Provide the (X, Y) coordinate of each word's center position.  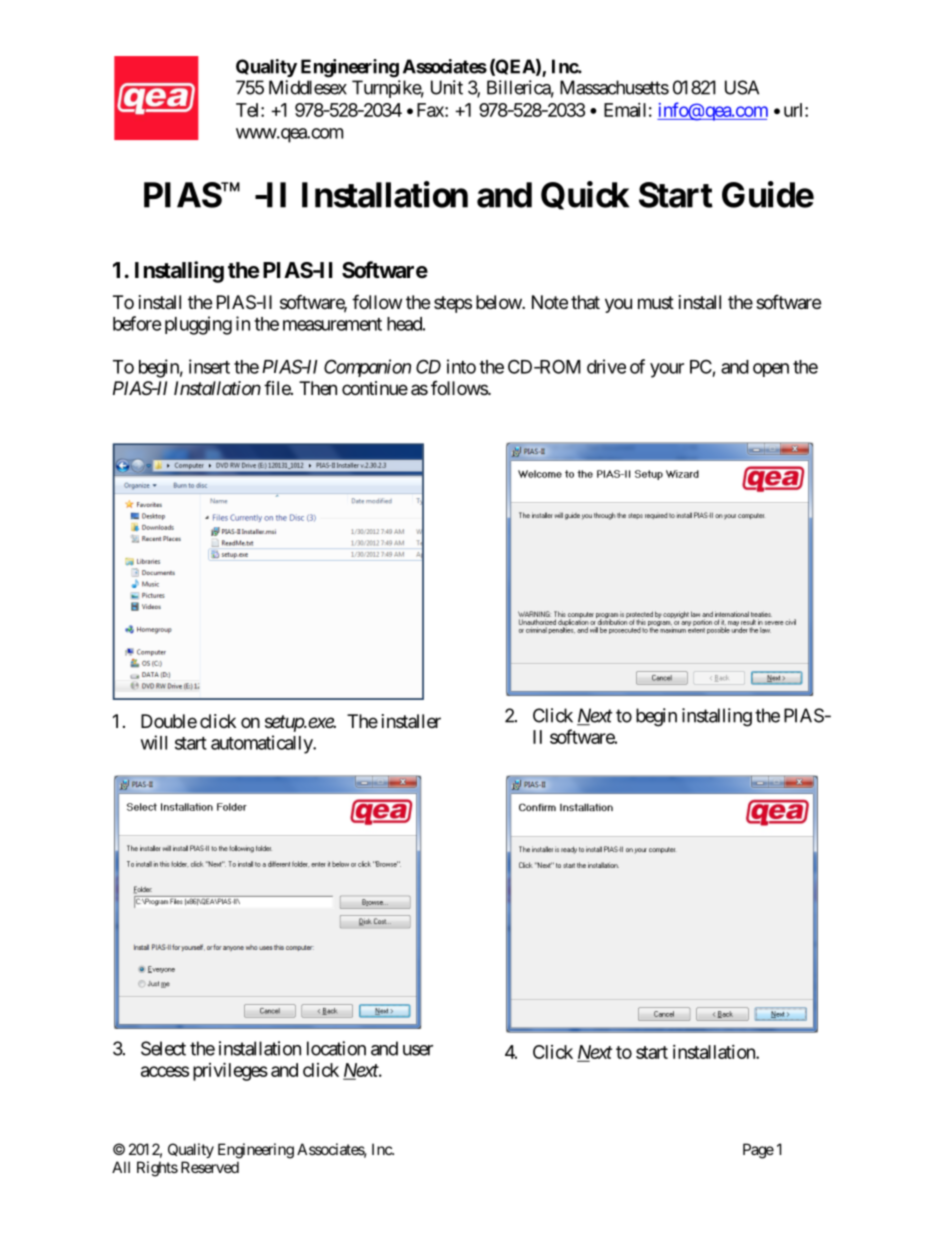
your (667, 370)
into (461, 366)
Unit (447, 87)
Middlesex (308, 87)
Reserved (210, 1167)
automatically (262, 744)
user (418, 1050)
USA (742, 87)
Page (758, 1151)
